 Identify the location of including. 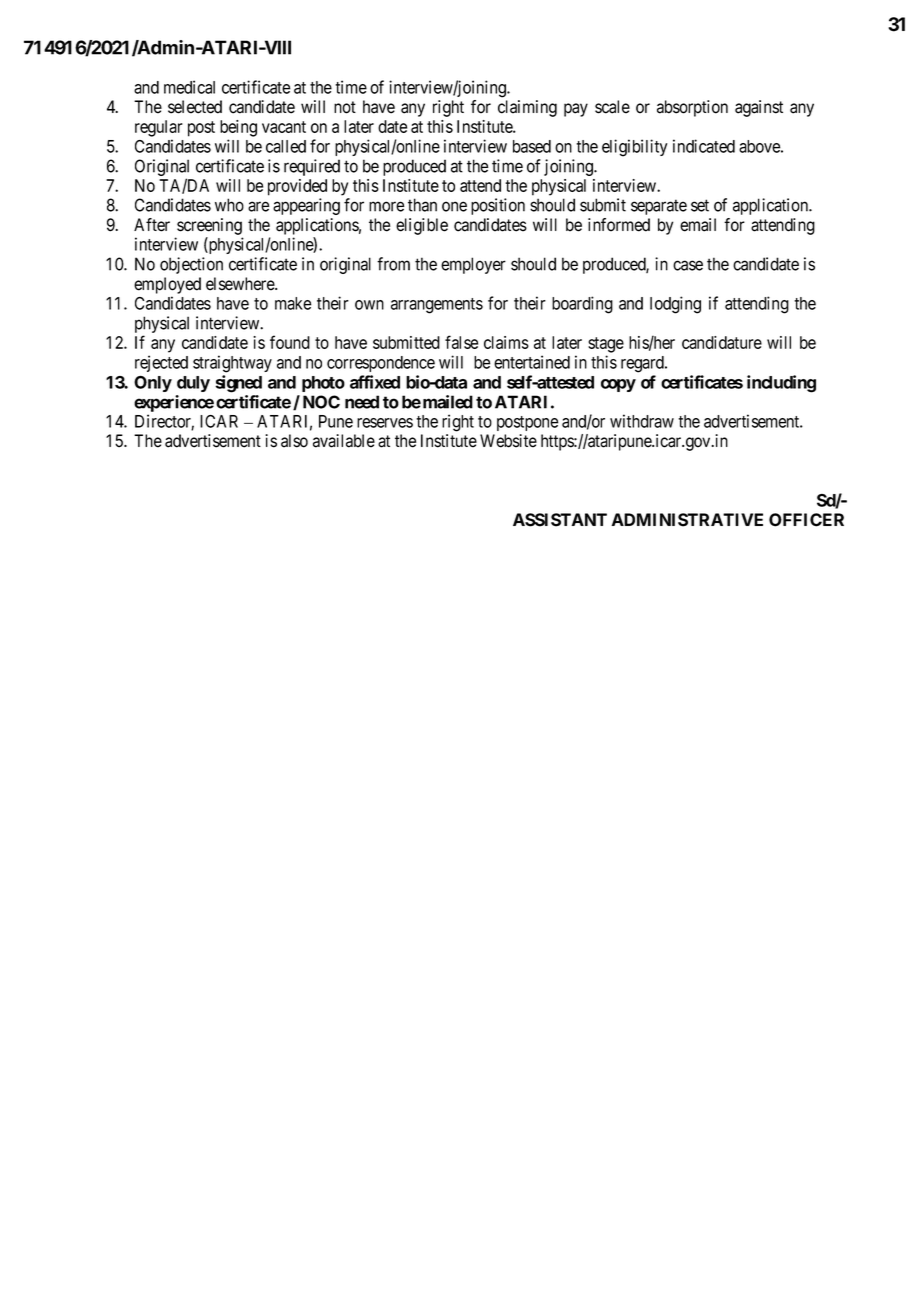
(781, 384).
